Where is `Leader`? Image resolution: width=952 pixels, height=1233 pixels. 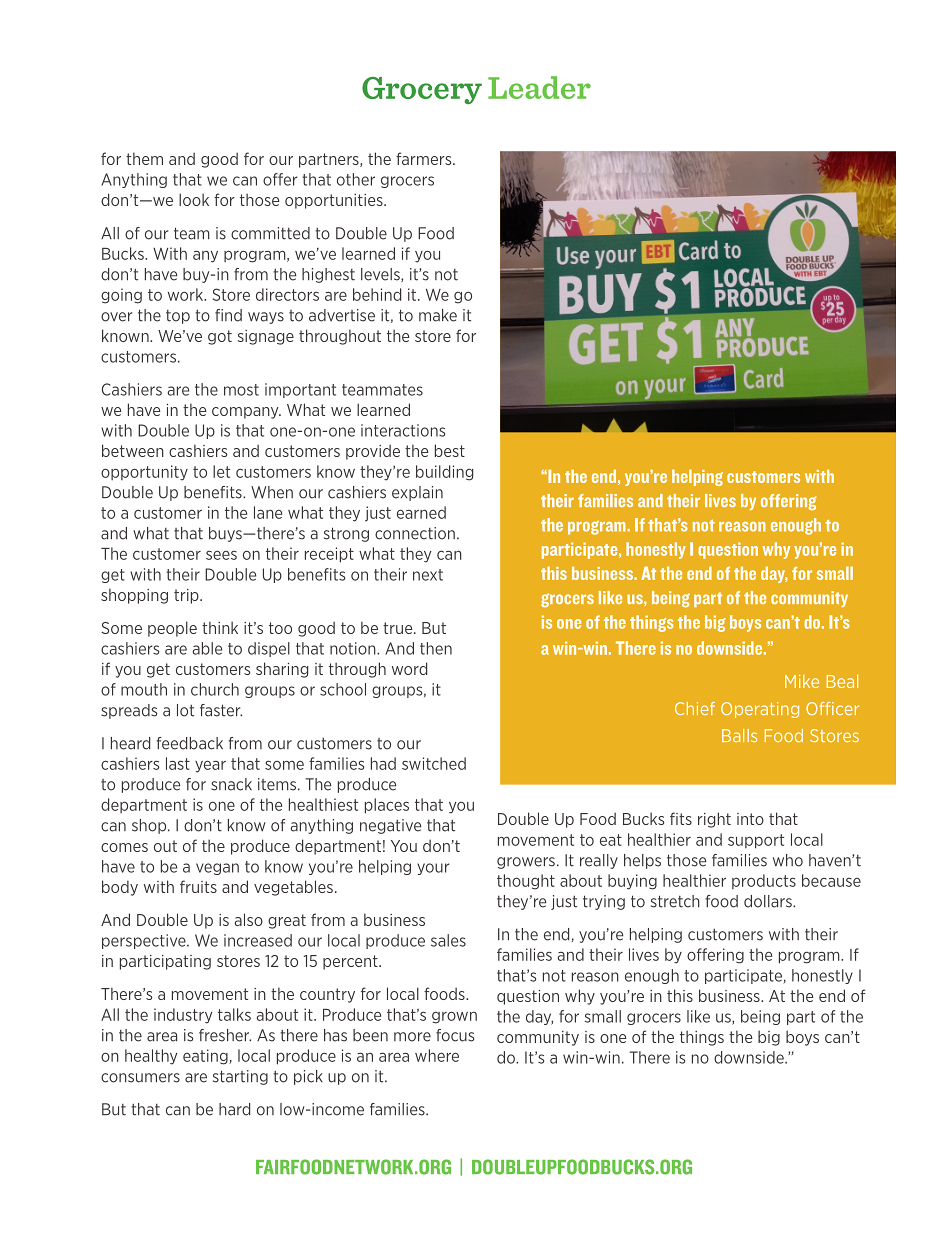
Leader is located at coordinates (539, 87).
